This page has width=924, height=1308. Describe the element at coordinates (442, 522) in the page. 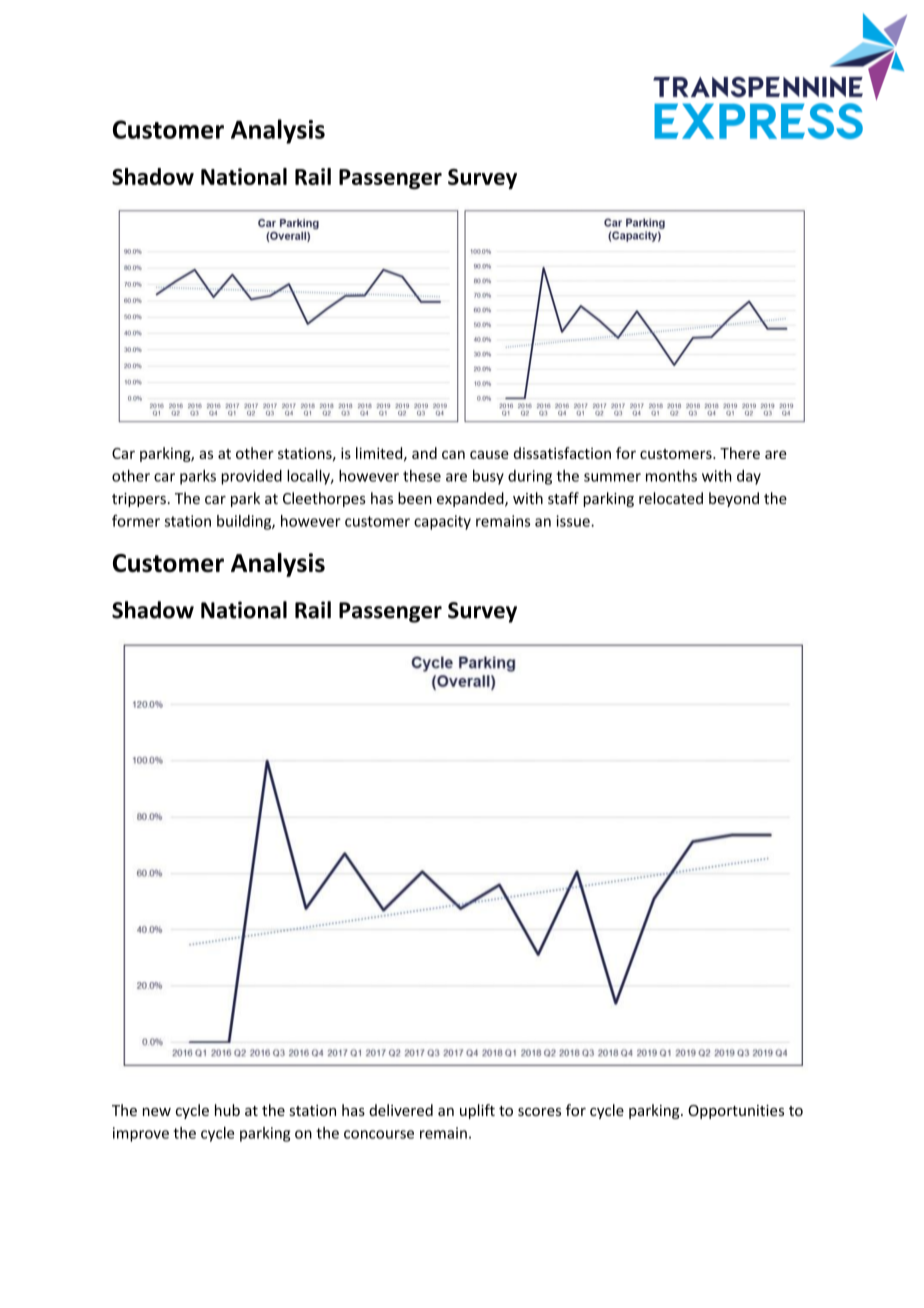

I see `capacity` at that location.
